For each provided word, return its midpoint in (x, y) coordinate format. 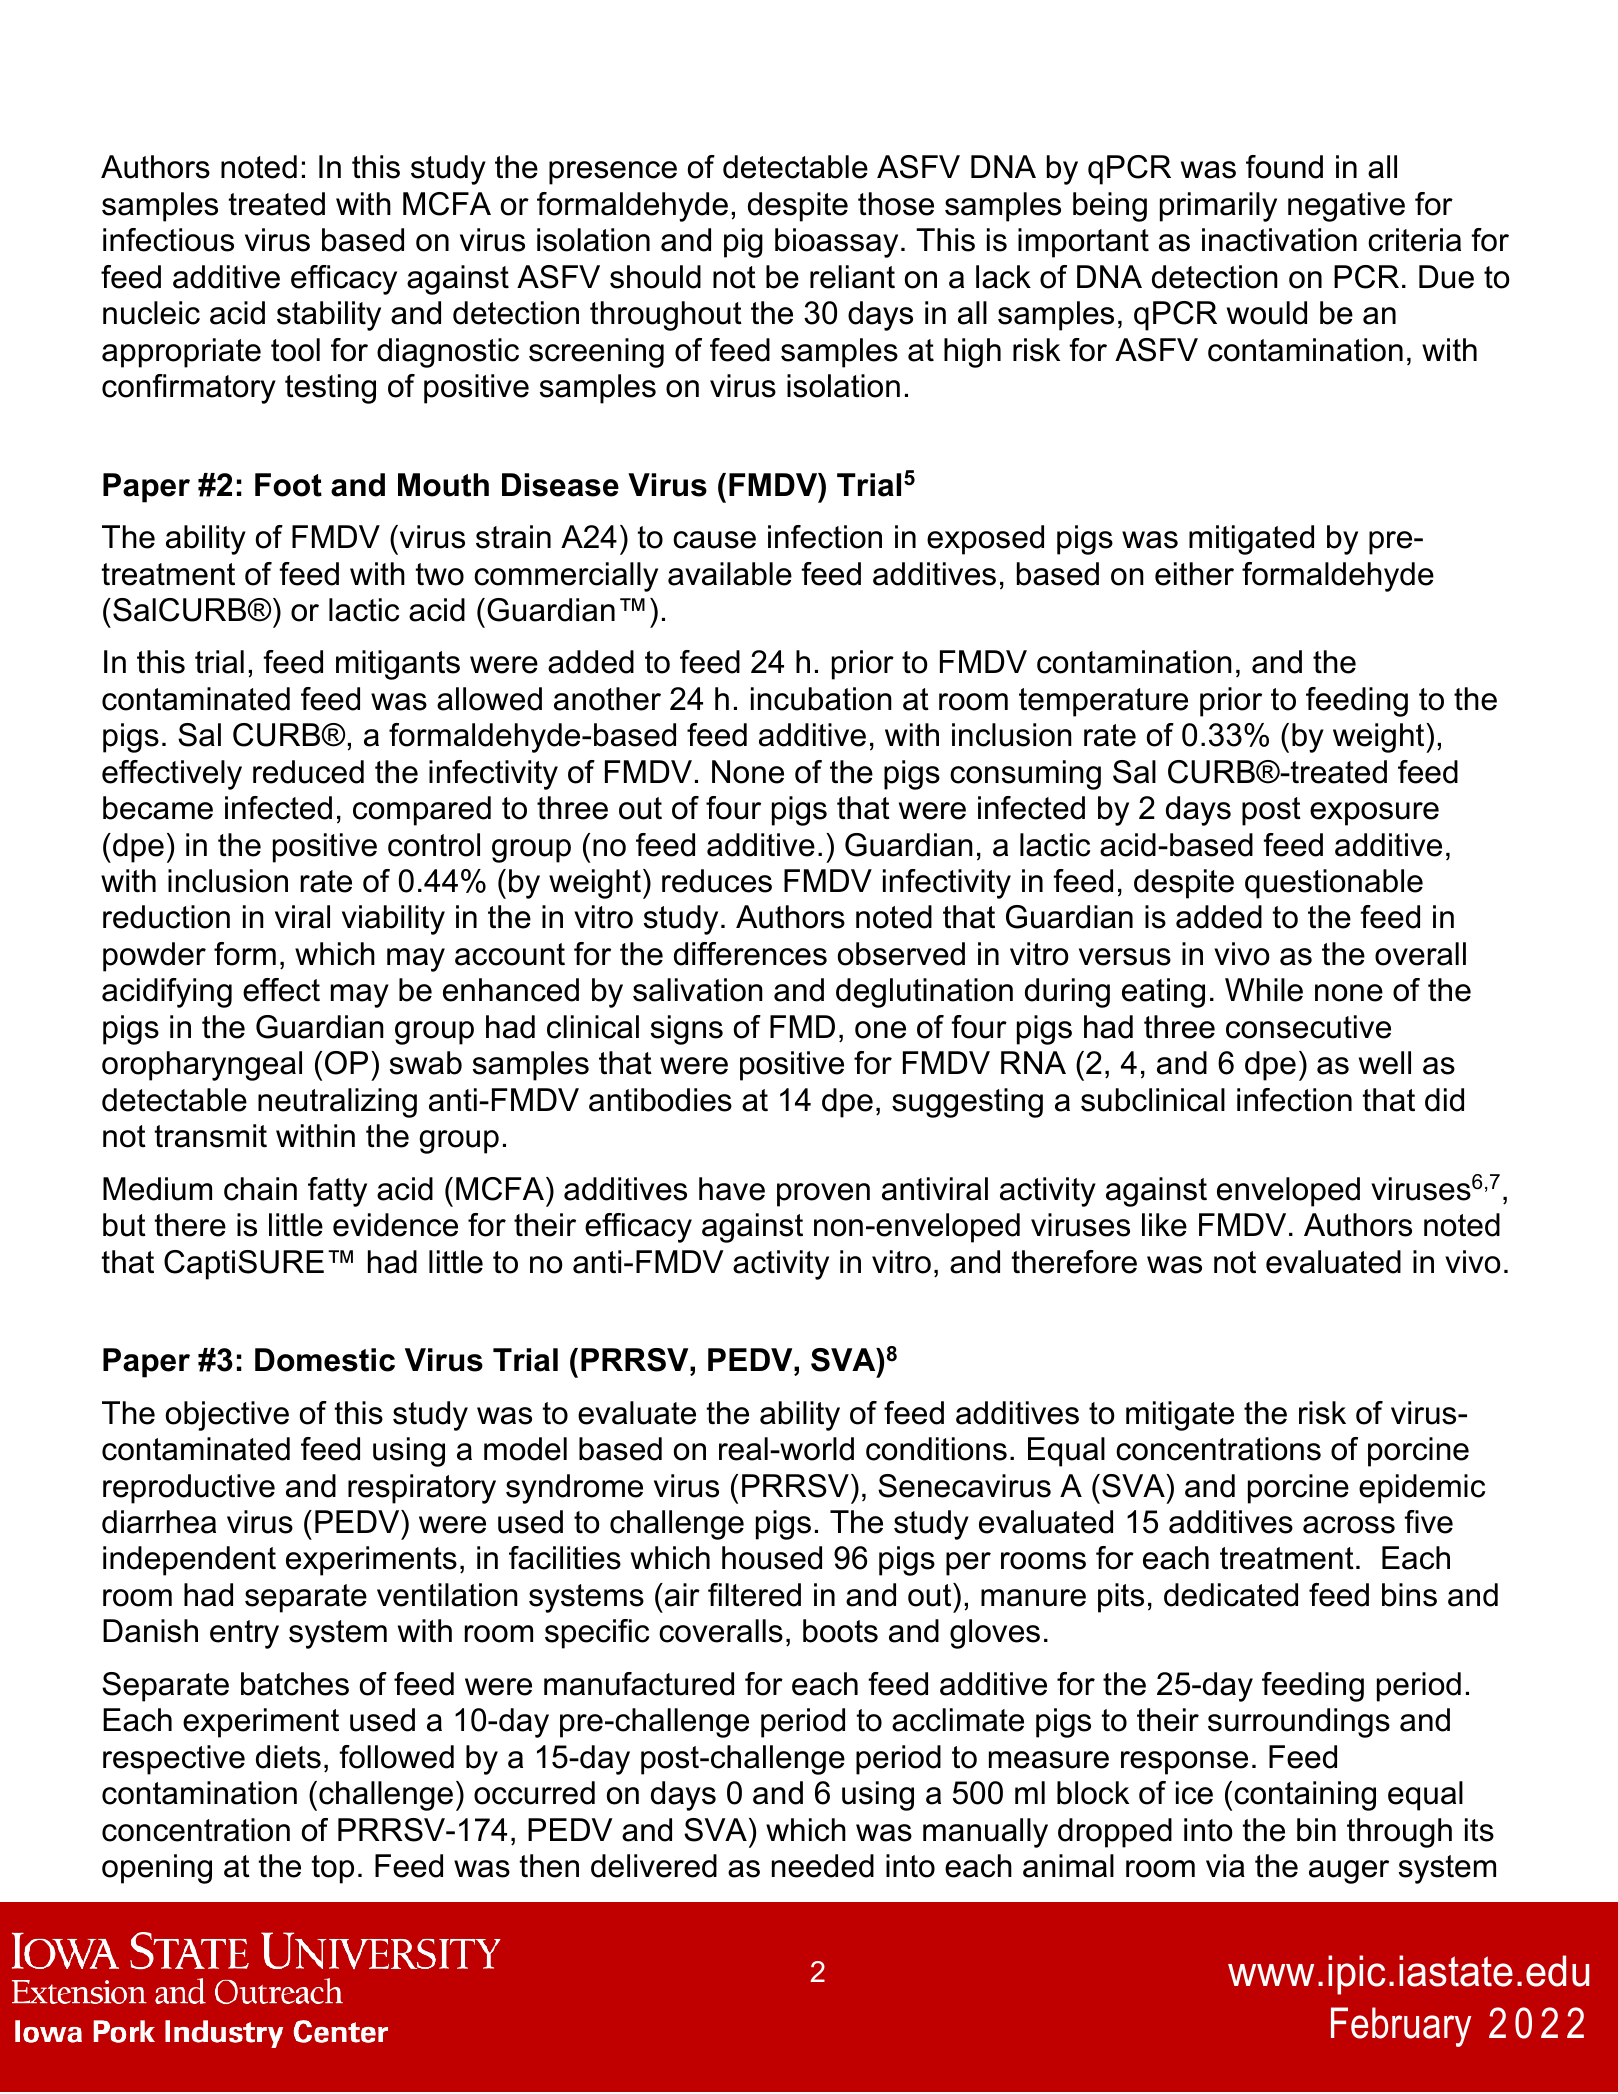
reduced (308, 772)
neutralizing (337, 1103)
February (1401, 2027)
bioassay (836, 243)
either (1194, 574)
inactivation (1279, 240)
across (1349, 1525)
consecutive (1308, 1027)
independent (189, 1561)
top (333, 1869)
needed (823, 1866)
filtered (754, 1595)
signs (687, 1030)
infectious (168, 240)
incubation (821, 699)
